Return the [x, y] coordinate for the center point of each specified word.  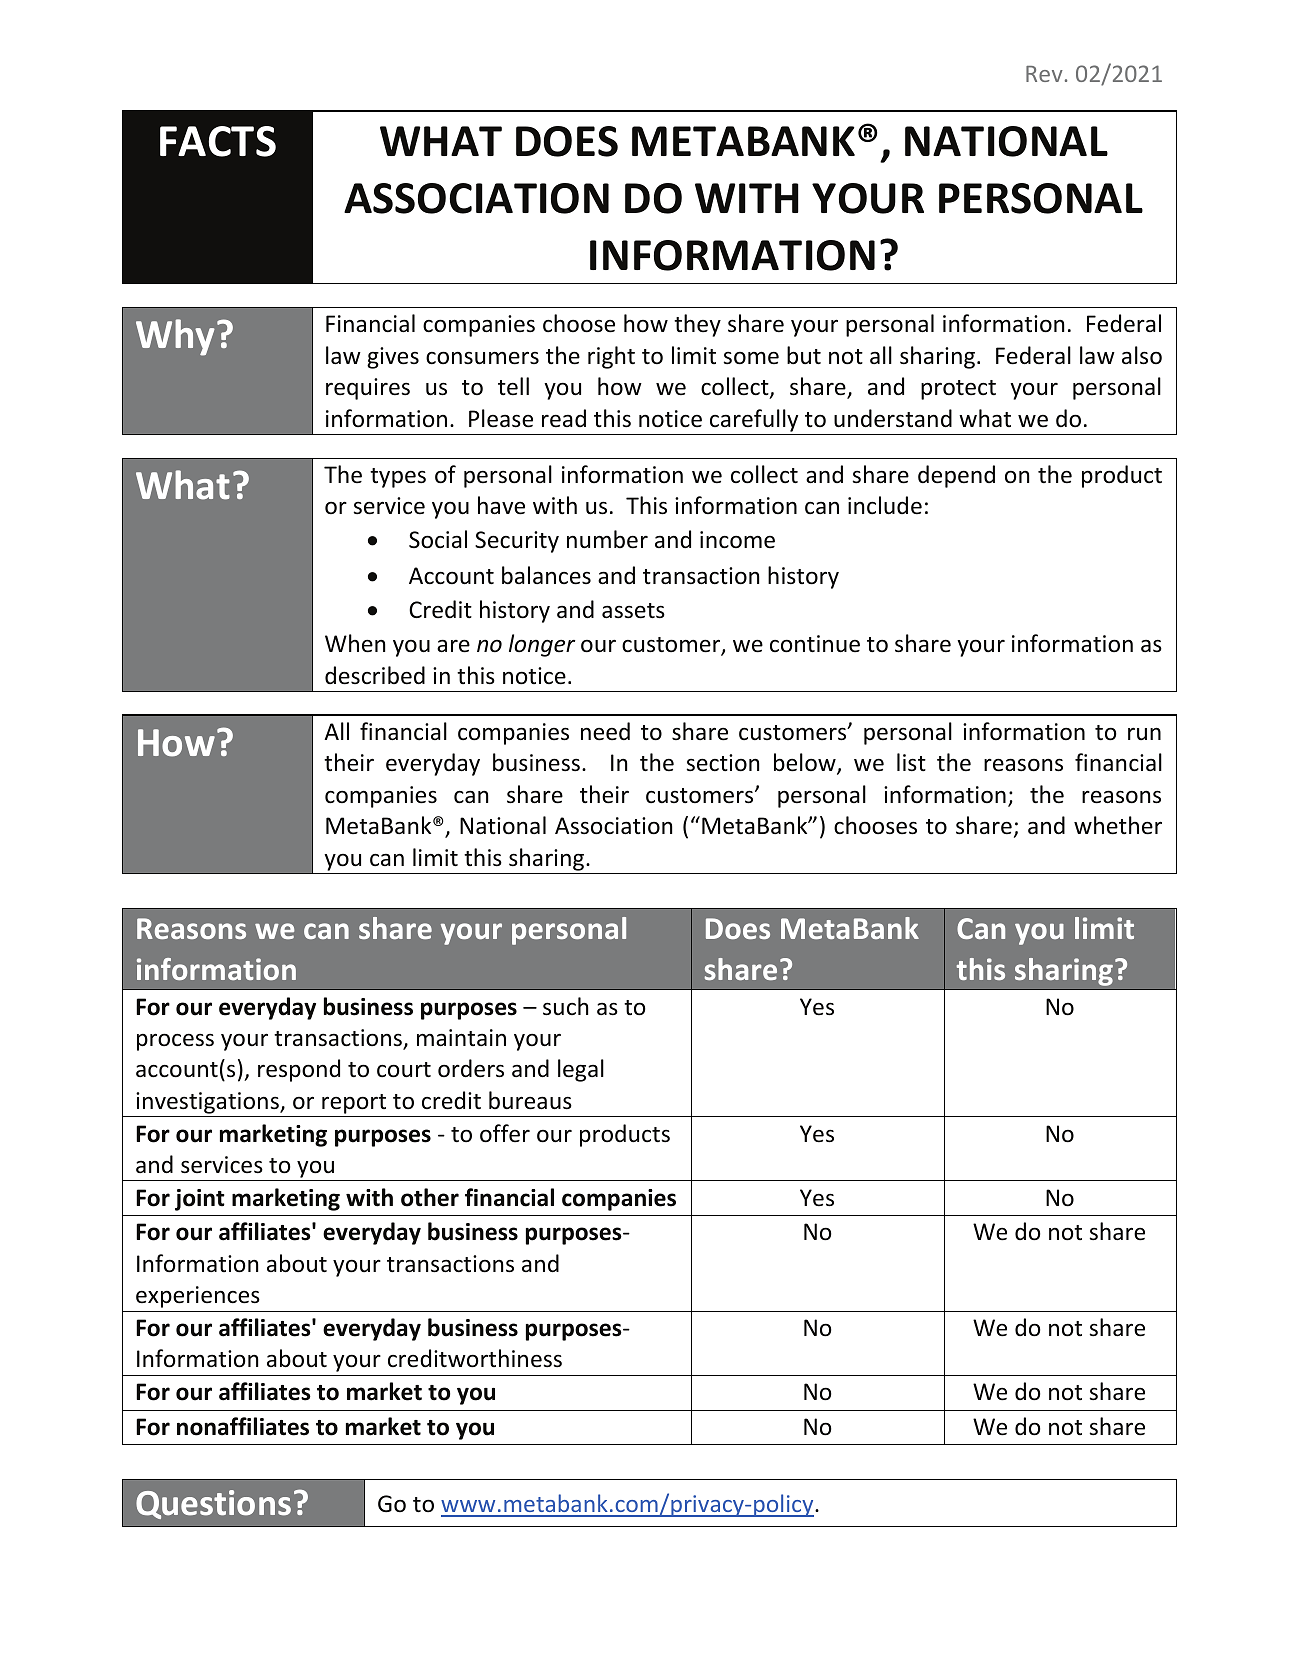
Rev [1044, 74]
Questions [213, 1504]
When [355, 643]
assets [633, 611]
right [611, 357]
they [697, 325]
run [1144, 733]
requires [368, 389]
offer [505, 1133]
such [566, 1006]
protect [958, 390]
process [175, 1042]
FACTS [218, 141]
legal [581, 1070]
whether [1118, 825]
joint [200, 1200]
